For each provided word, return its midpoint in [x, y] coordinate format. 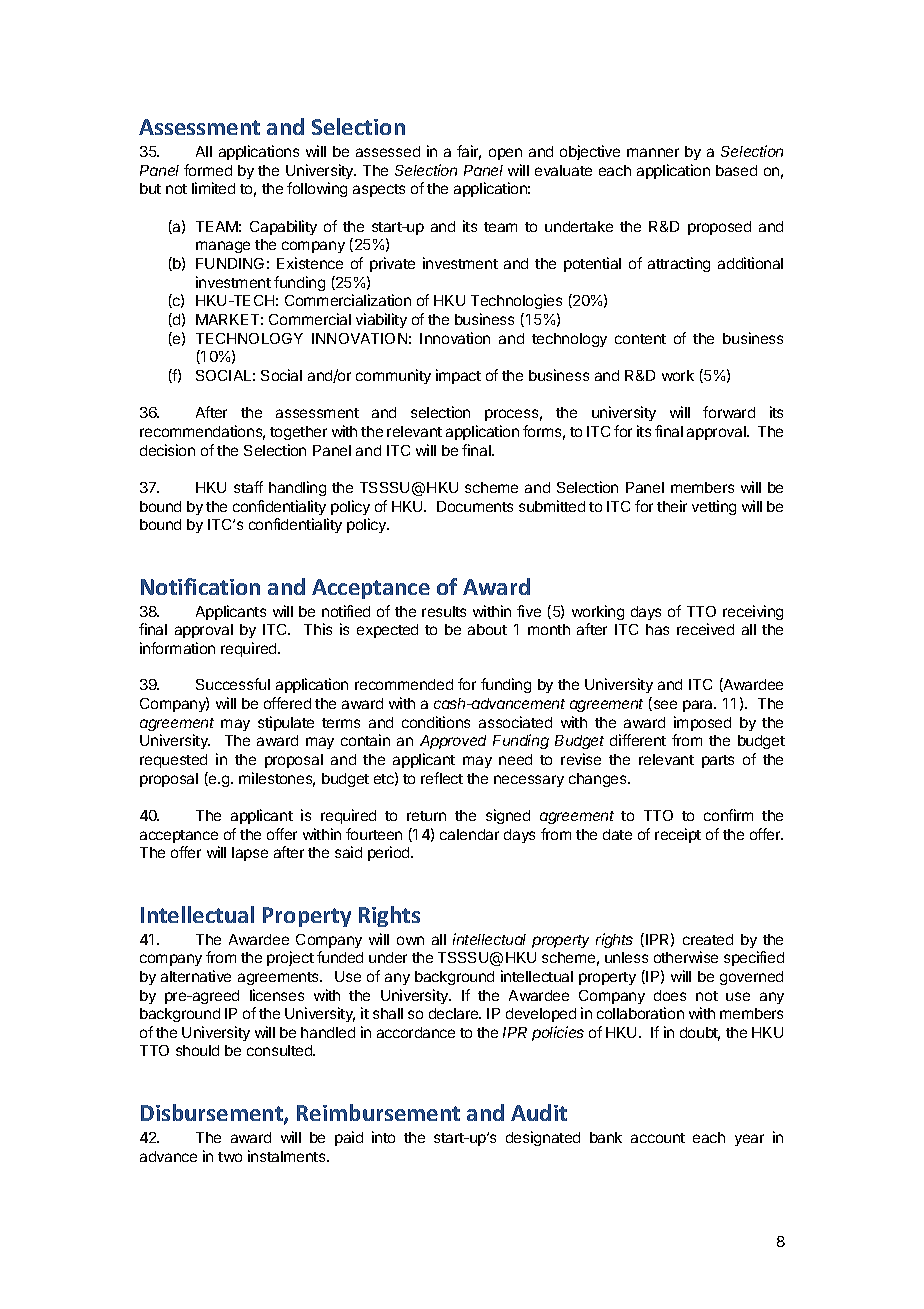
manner [653, 152]
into [383, 1137]
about [487, 629]
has [657, 629]
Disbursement [213, 1114]
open [505, 154]
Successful [233, 684]
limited [213, 188]
